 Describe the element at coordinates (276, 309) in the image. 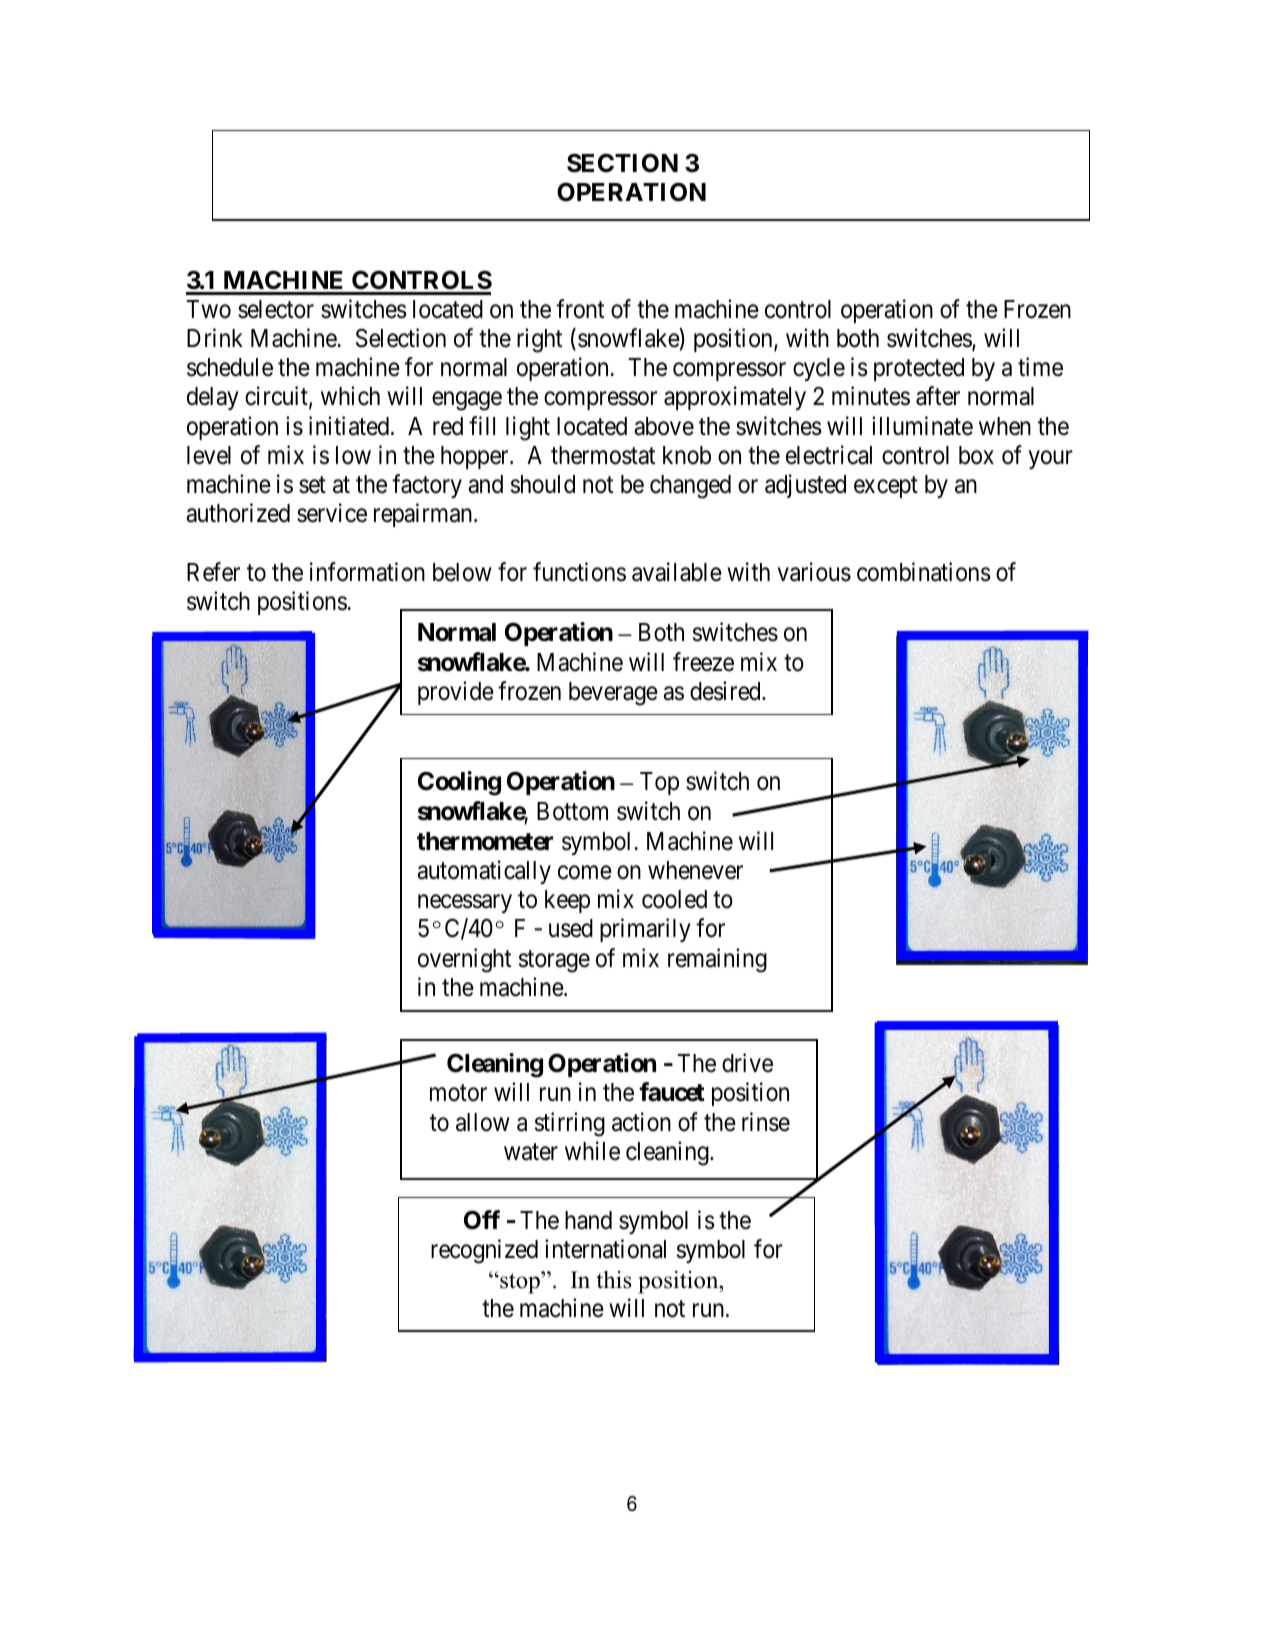

I see `selector` at that location.
